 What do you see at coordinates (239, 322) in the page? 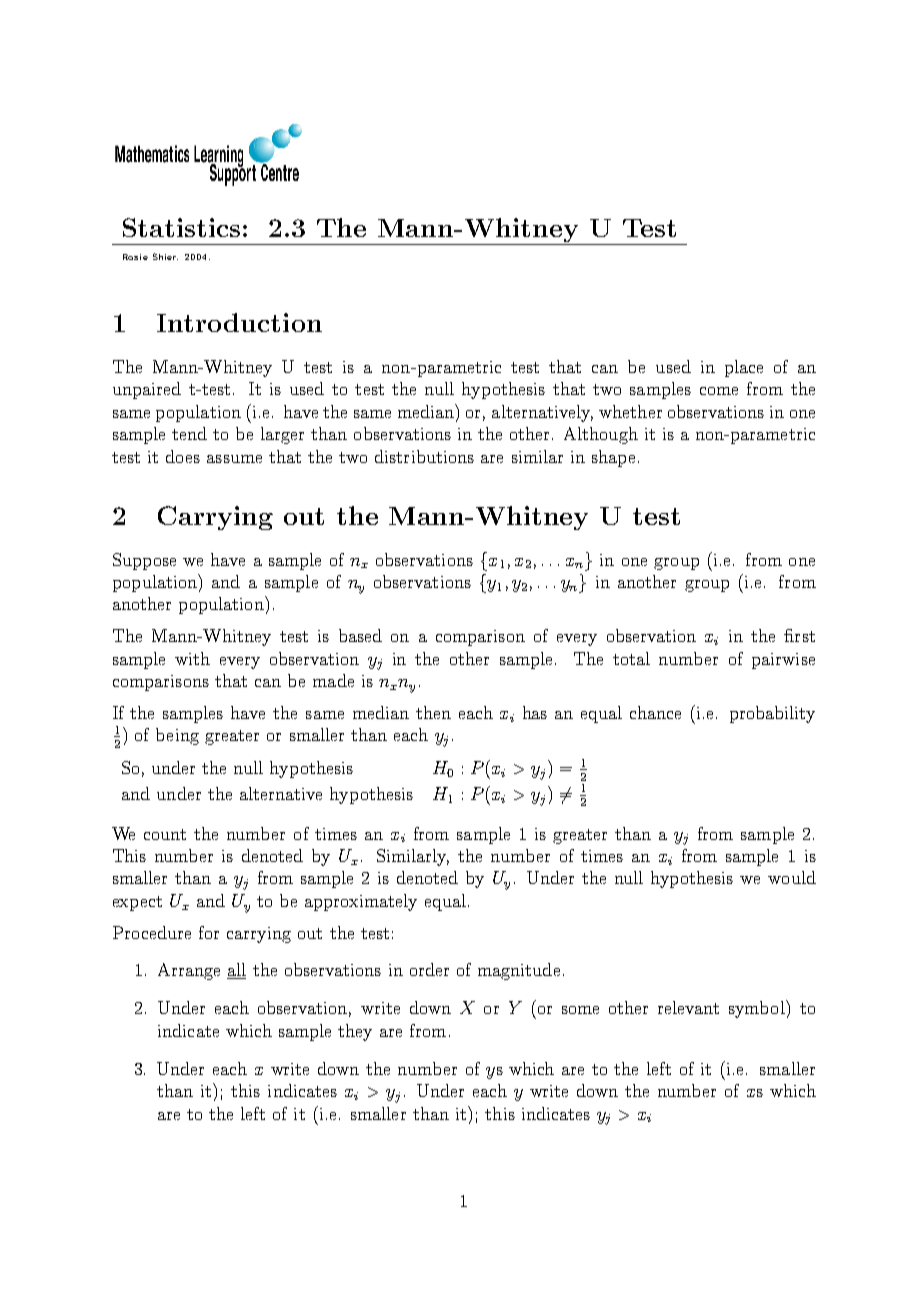
I see `Introduction` at bounding box center [239, 322].
